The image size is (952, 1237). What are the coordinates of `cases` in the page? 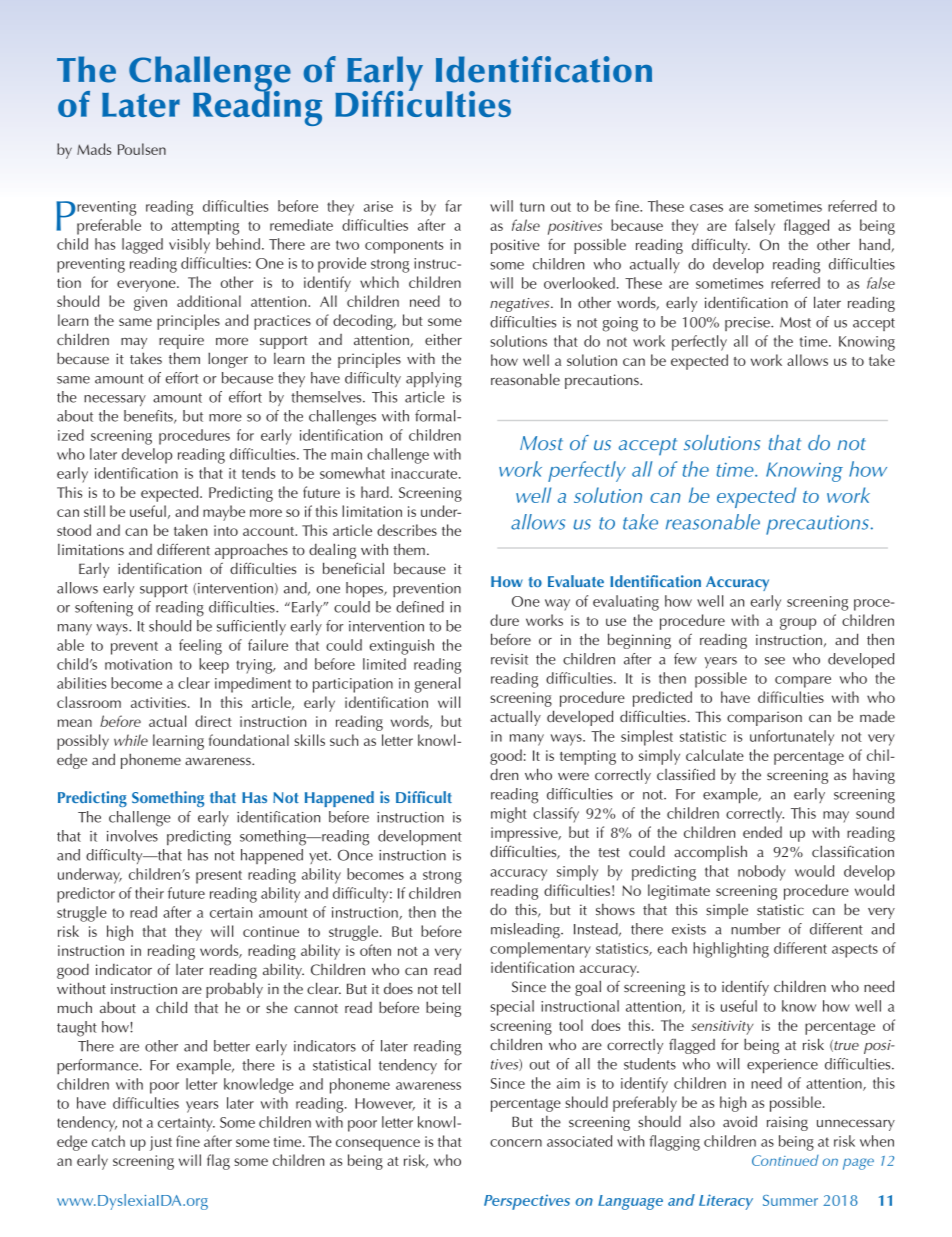 It's located at (706, 208).
